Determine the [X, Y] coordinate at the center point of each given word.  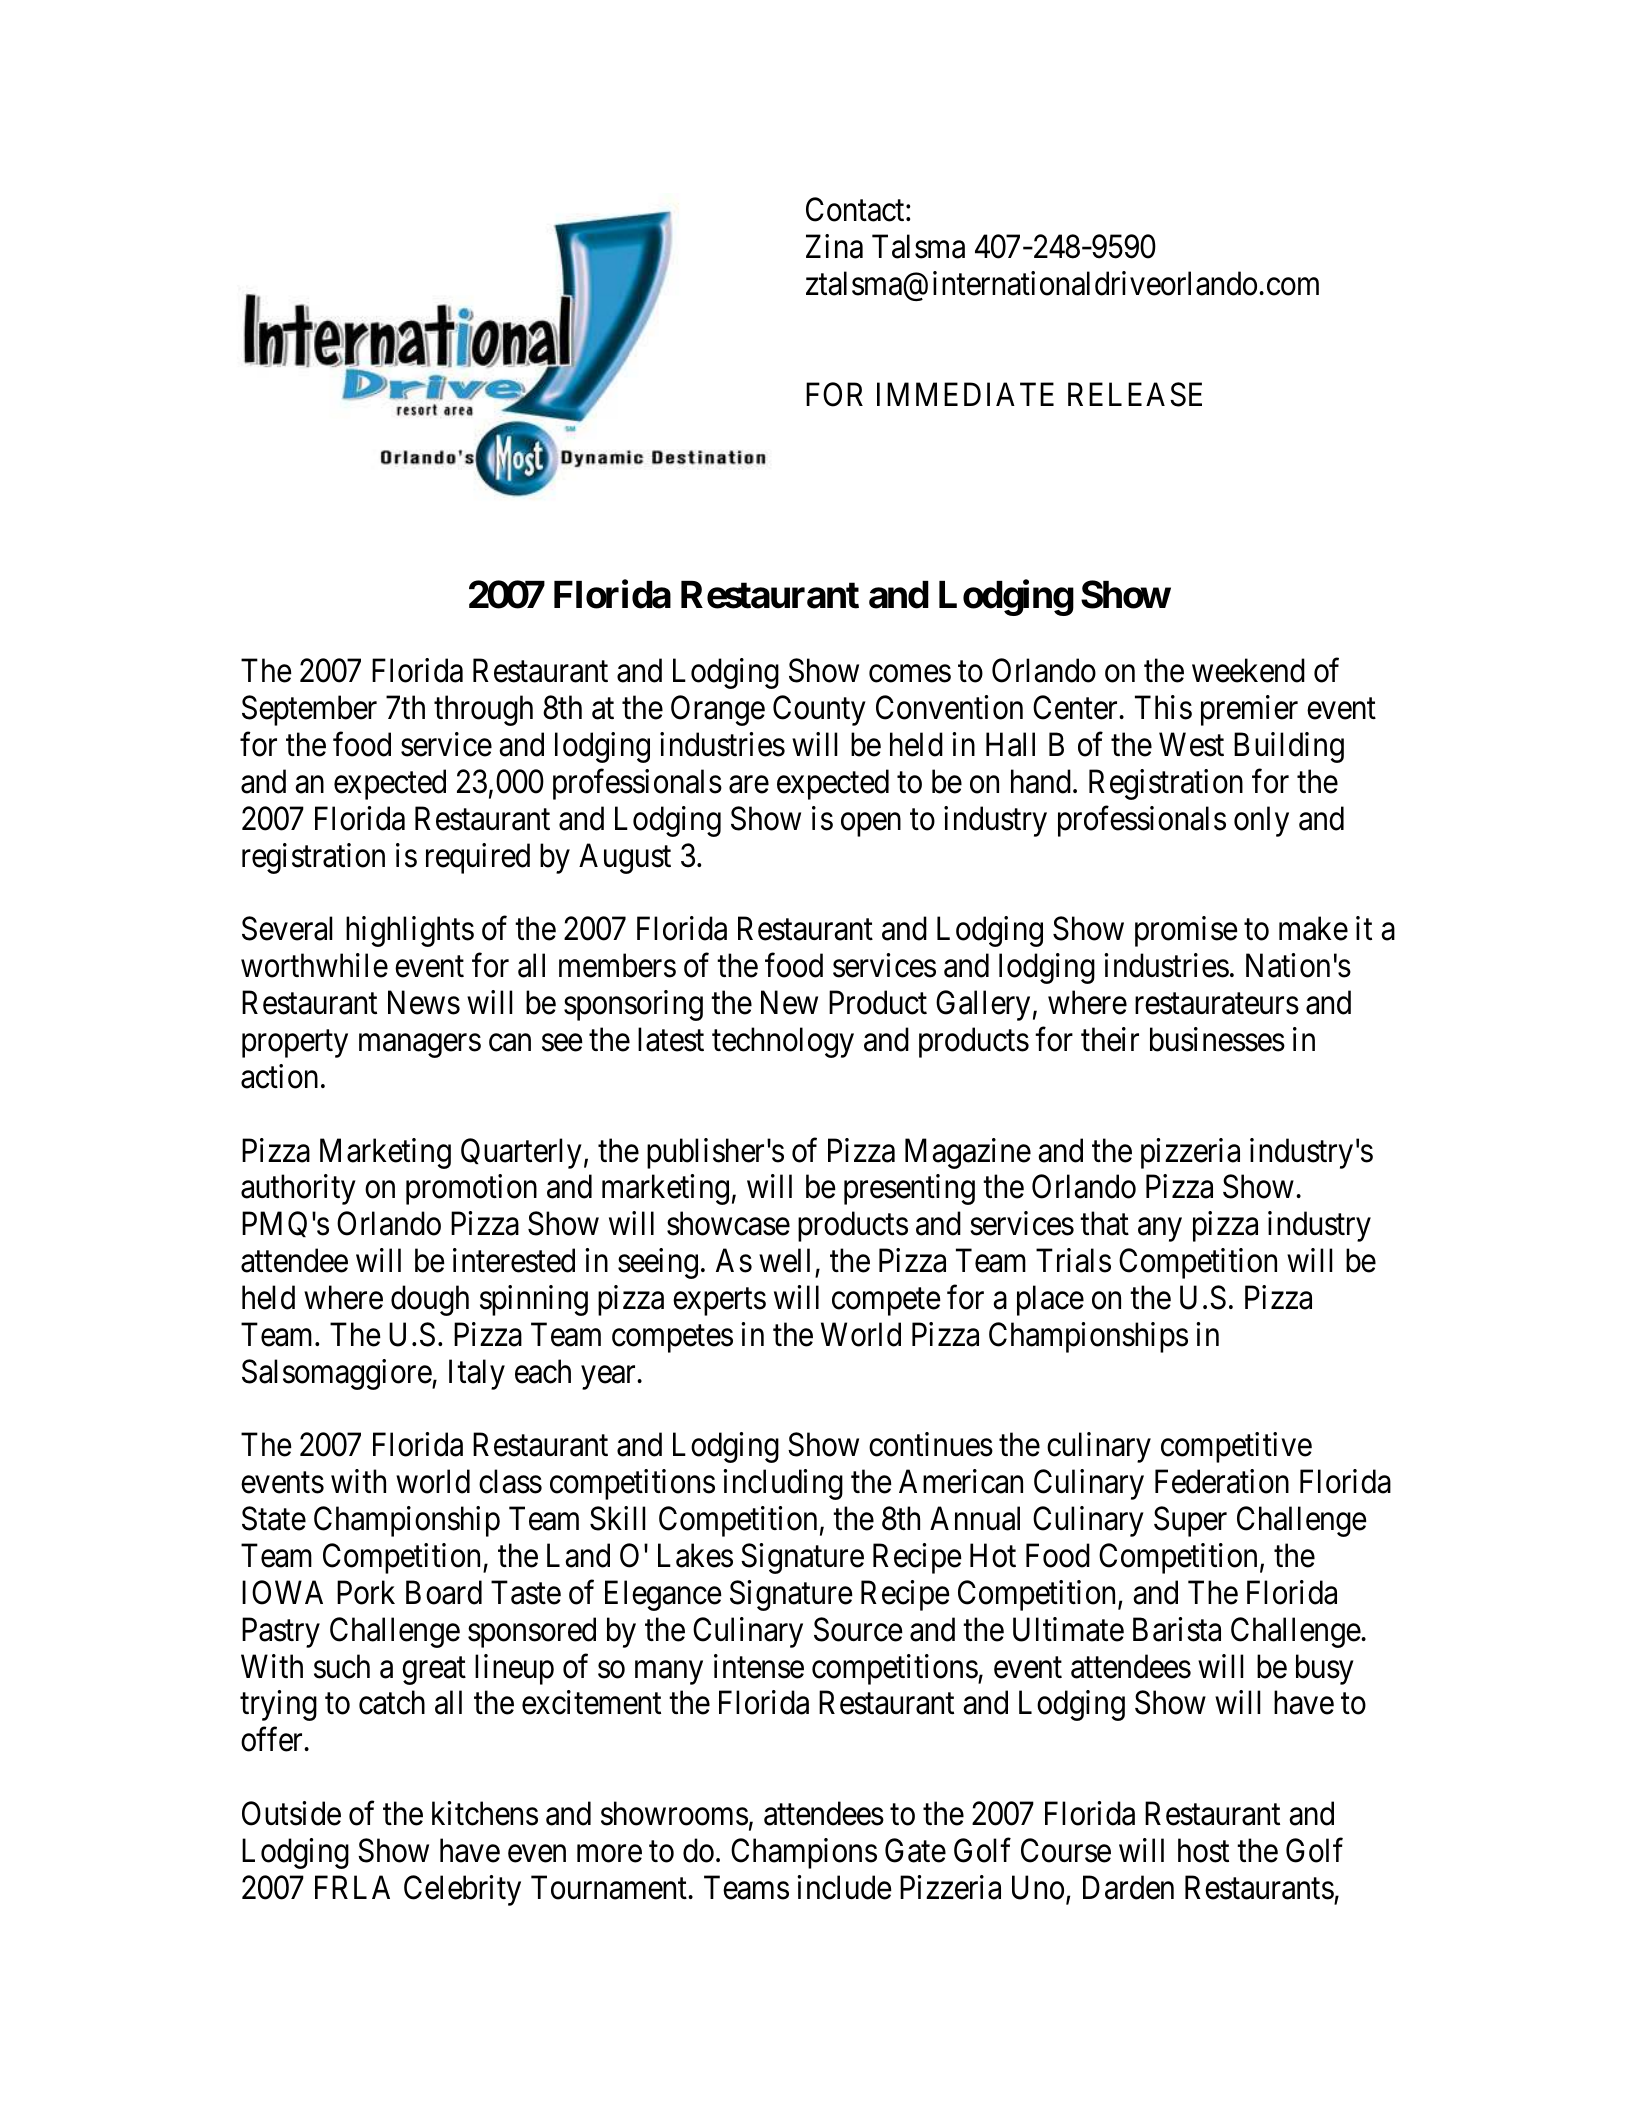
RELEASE [1135, 394]
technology [783, 1042]
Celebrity [462, 1890]
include [844, 1887]
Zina [834, 246]
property [295, 1044]
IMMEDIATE [965, 394]
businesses [1217, 1039]
